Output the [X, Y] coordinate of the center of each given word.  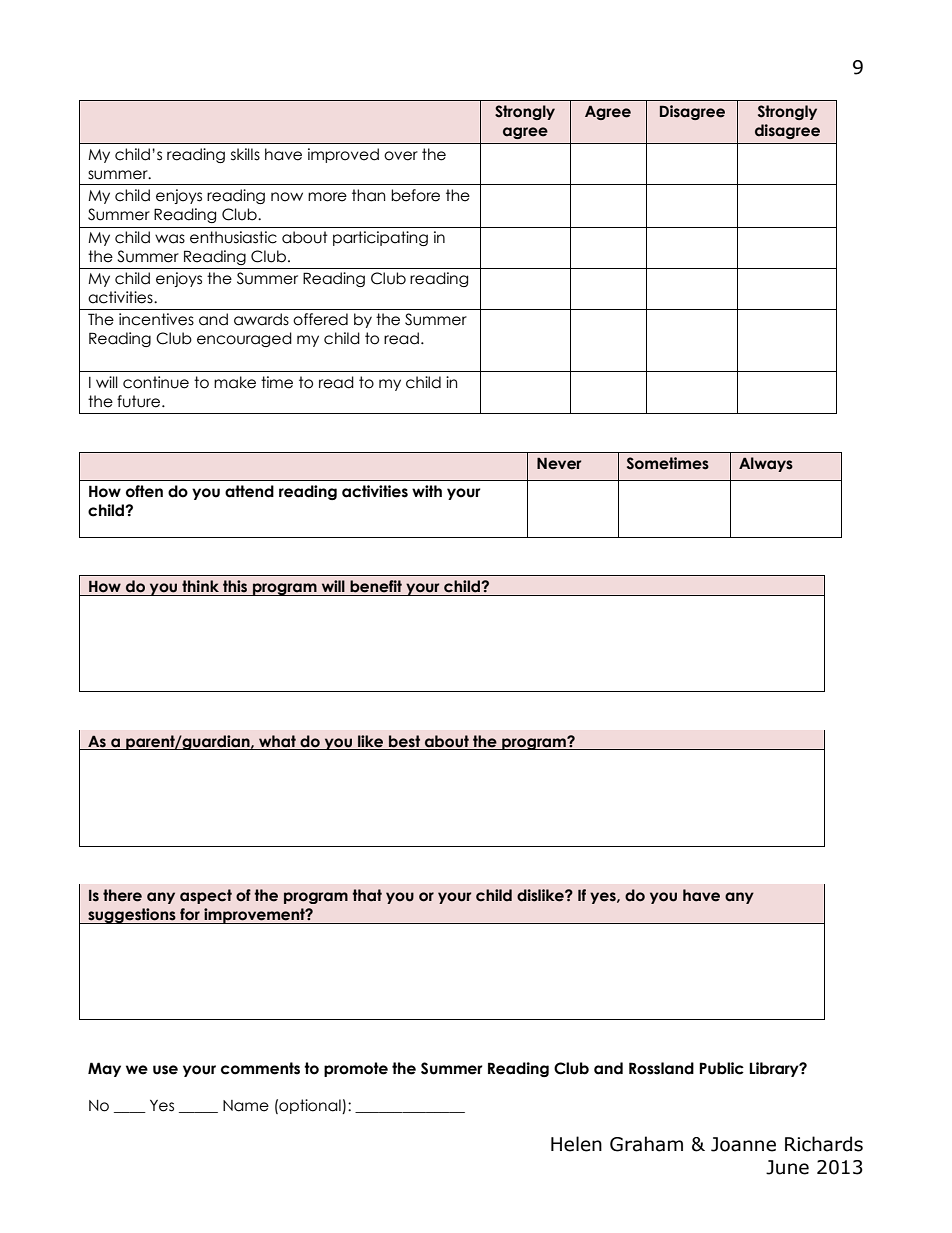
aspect [206, 896]
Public [721, 1068]
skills [245, 154]
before [415, 195]
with [427, 491]
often [144, 491]
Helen [576, 1144]
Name [246, 1106]
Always [766, 464]
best [404, 741]
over [401, 156]
